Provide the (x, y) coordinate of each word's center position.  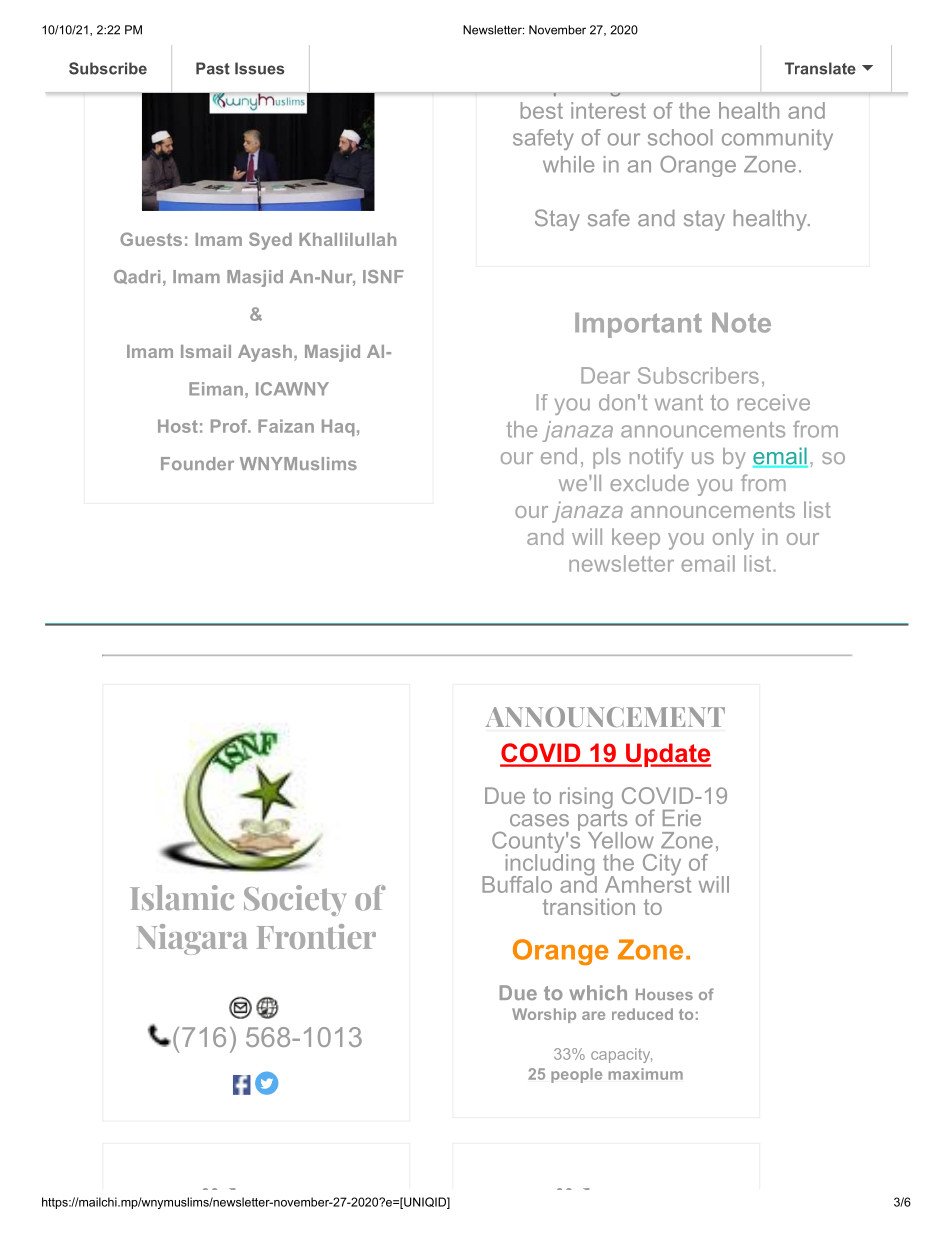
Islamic (182, 898)
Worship (544, 1015)
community (777, 139)
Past (213, 68)
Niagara (192, 939)
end (559, 456)
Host (178, 426)
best (542, 110)
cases (539, 820)
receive (774, 402)
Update (667, 755)
